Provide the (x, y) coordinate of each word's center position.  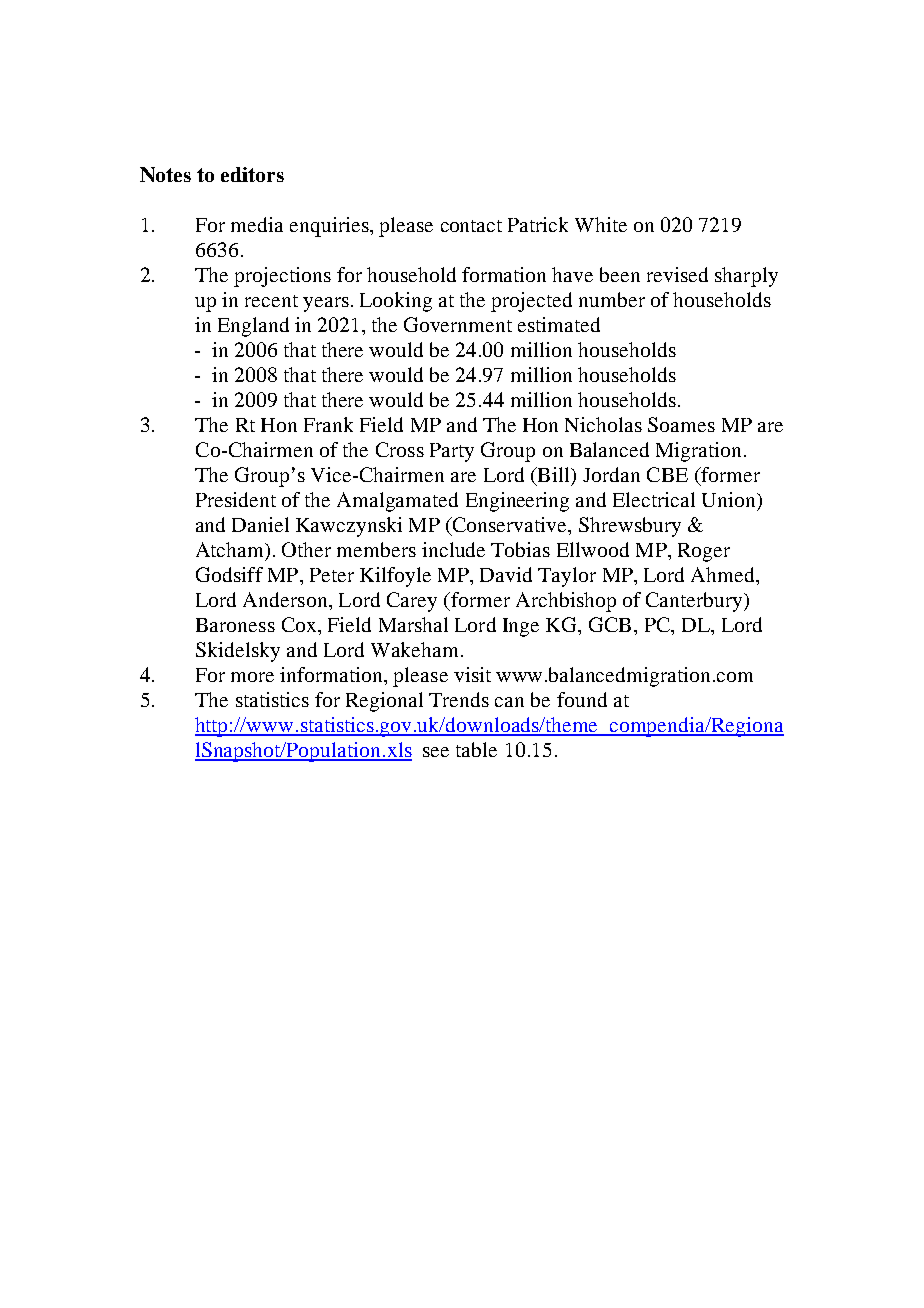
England (253, 327)
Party (452, 452)
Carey (412, 602)
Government (458, 324)
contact (471, 226)
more (252, 677)
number (612, 299)
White (601, 224)
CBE (667, 474)
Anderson (286, 599)
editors (252, 174)
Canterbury (695, 602)
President (236, 499)
